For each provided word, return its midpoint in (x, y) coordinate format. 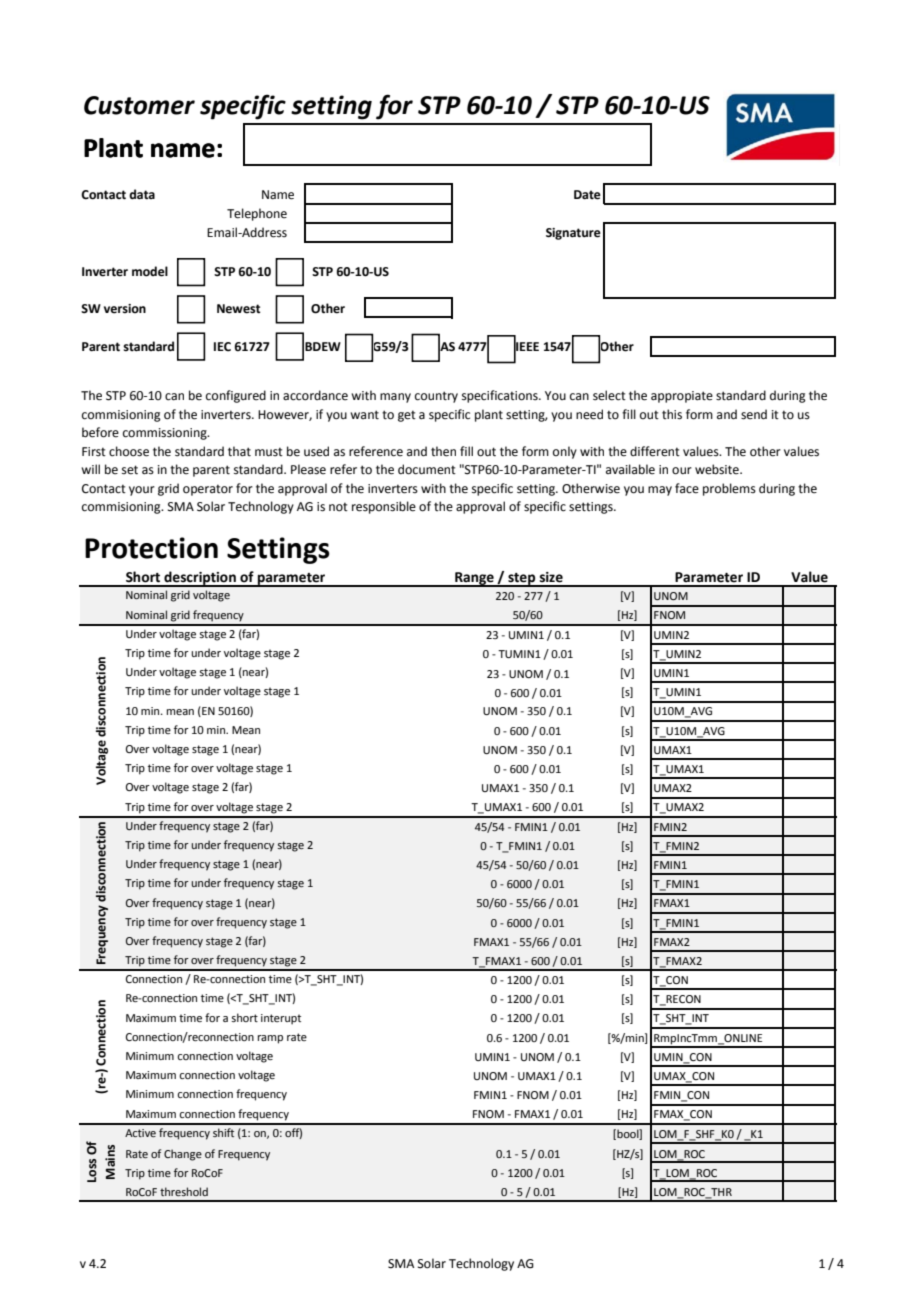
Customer (139, 105)
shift (223, 1132)
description (200, 579)
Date (587, 195)
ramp (270, 1039)
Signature (573, 234)
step (522, 580)
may (660, 491)
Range (474, 579)
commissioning (166, 434)
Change (183, 1155)
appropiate (682, 397)
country (436, 397)
